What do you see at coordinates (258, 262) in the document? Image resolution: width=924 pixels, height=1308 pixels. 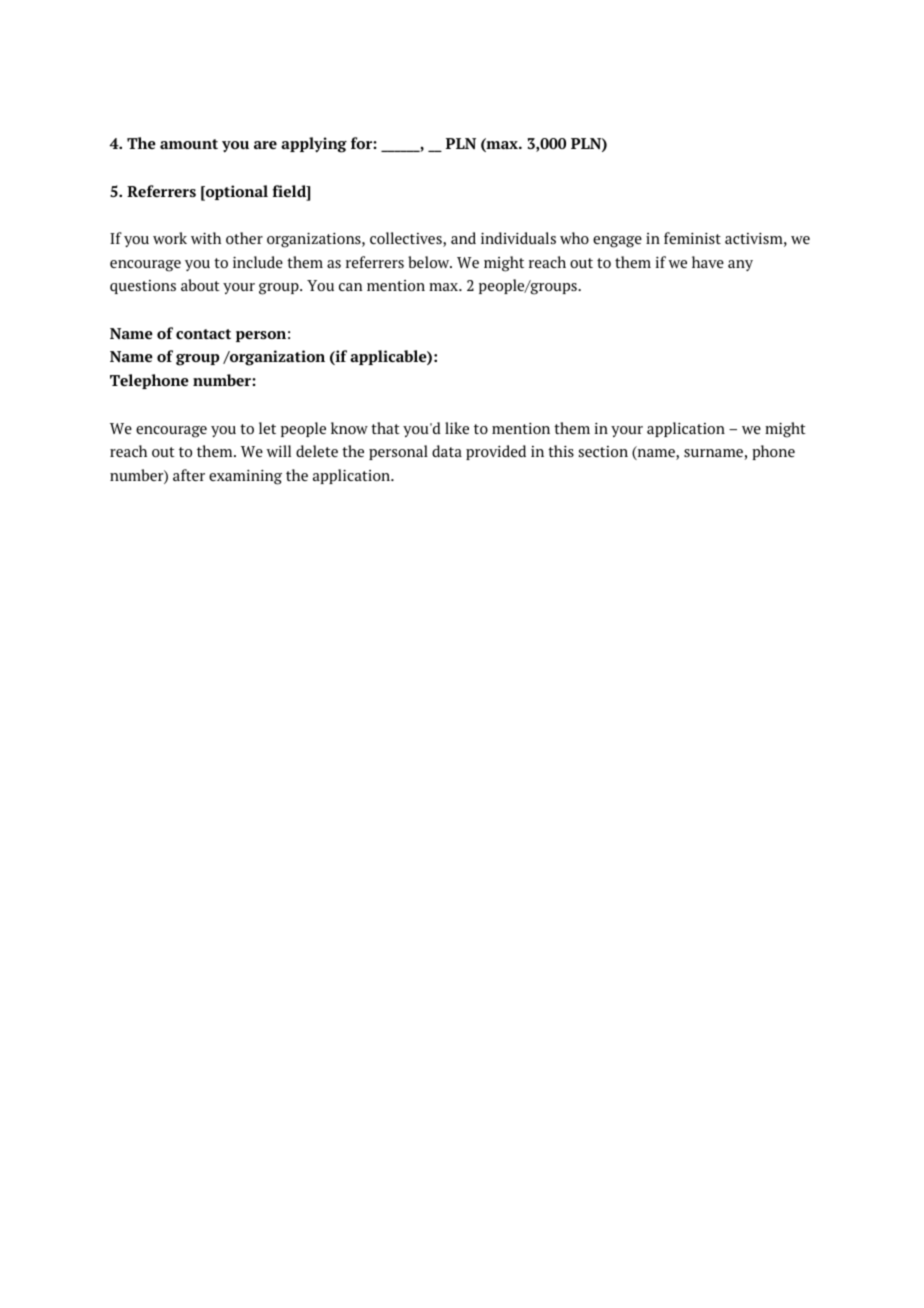 I see `include` at bounding box center [258, 262].
